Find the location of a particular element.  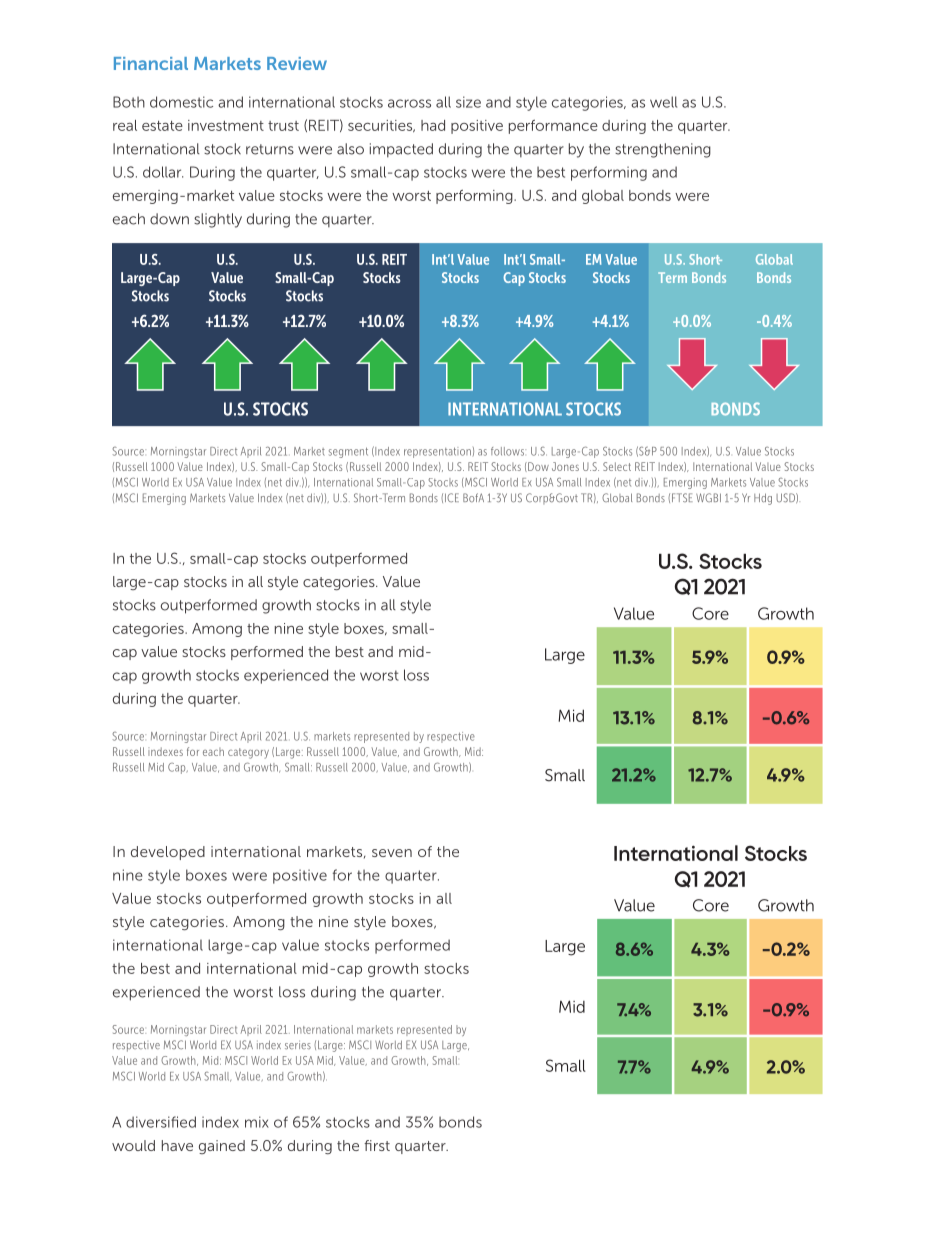

Select is located at coordinates (617, 466).
